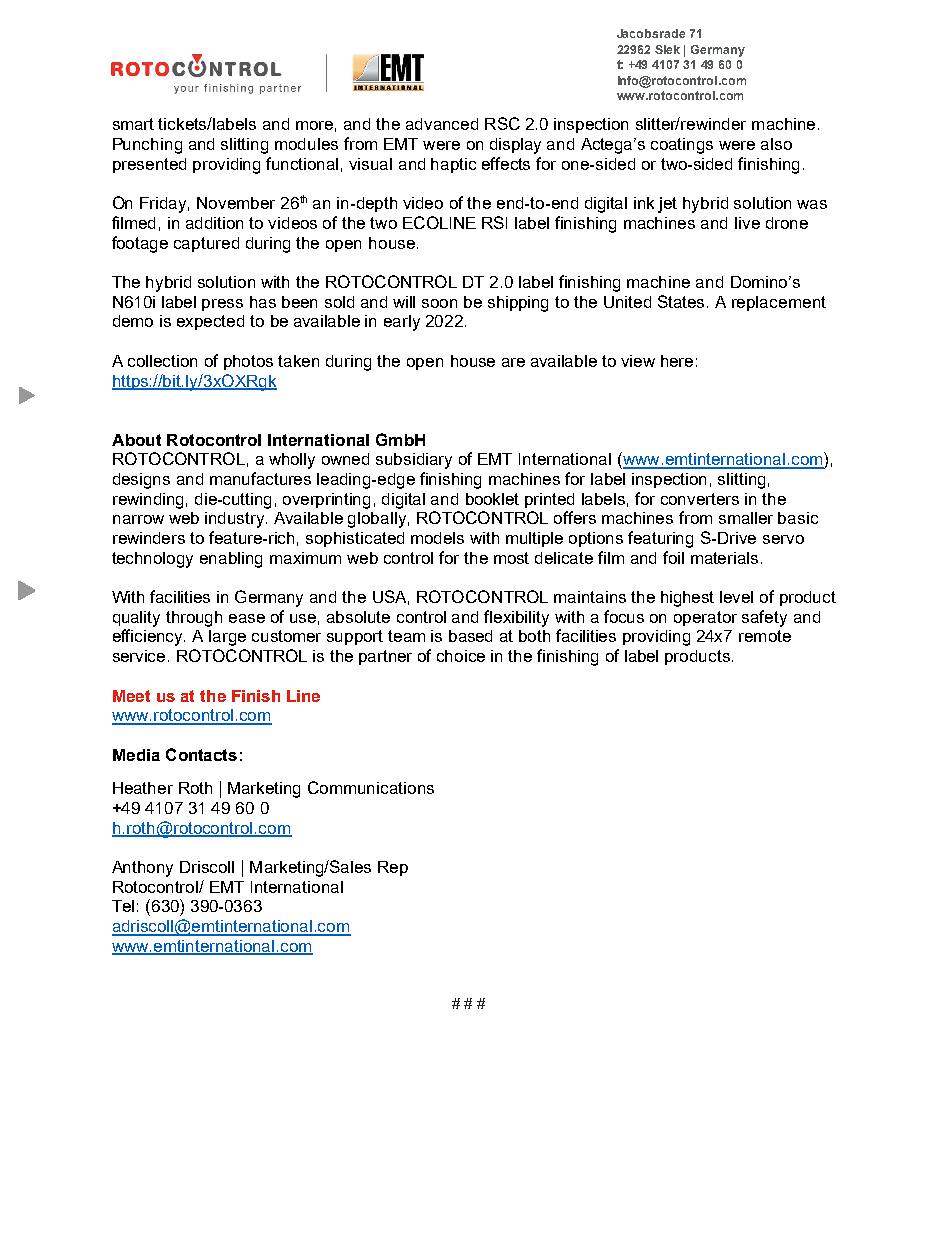 This page has height=1233, width=952. I want to click on Meet, so click(131, 696).
